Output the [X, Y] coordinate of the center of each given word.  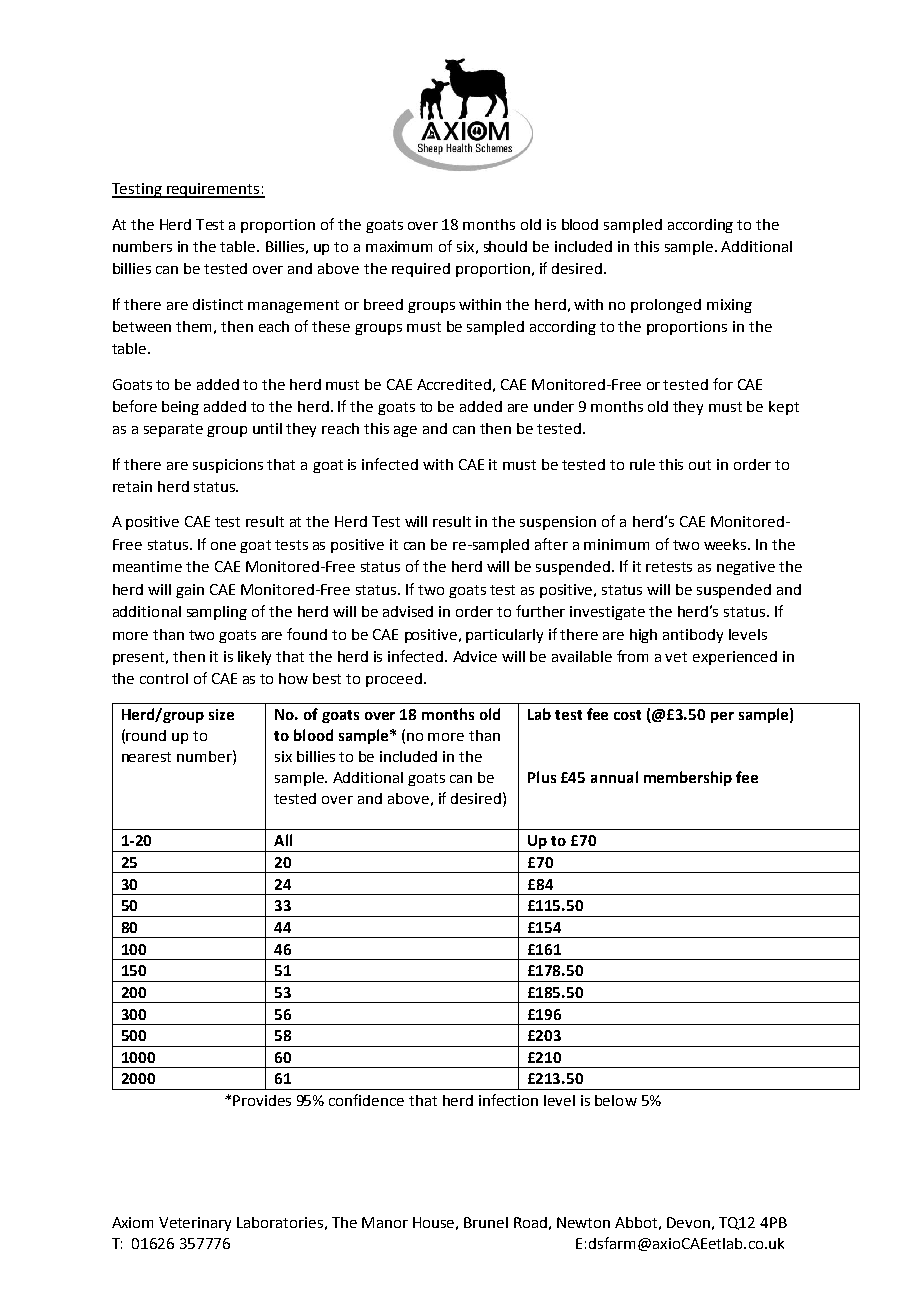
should [505, 246]
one [223, 546]
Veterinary [195, 1224]
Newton [583, 1222]
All [283, 840]
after [551, 544]
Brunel [486, 1222]
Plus [542, 777]
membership [688, 778]
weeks [726, 544]
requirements [213, 190]
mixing [729, 306]
